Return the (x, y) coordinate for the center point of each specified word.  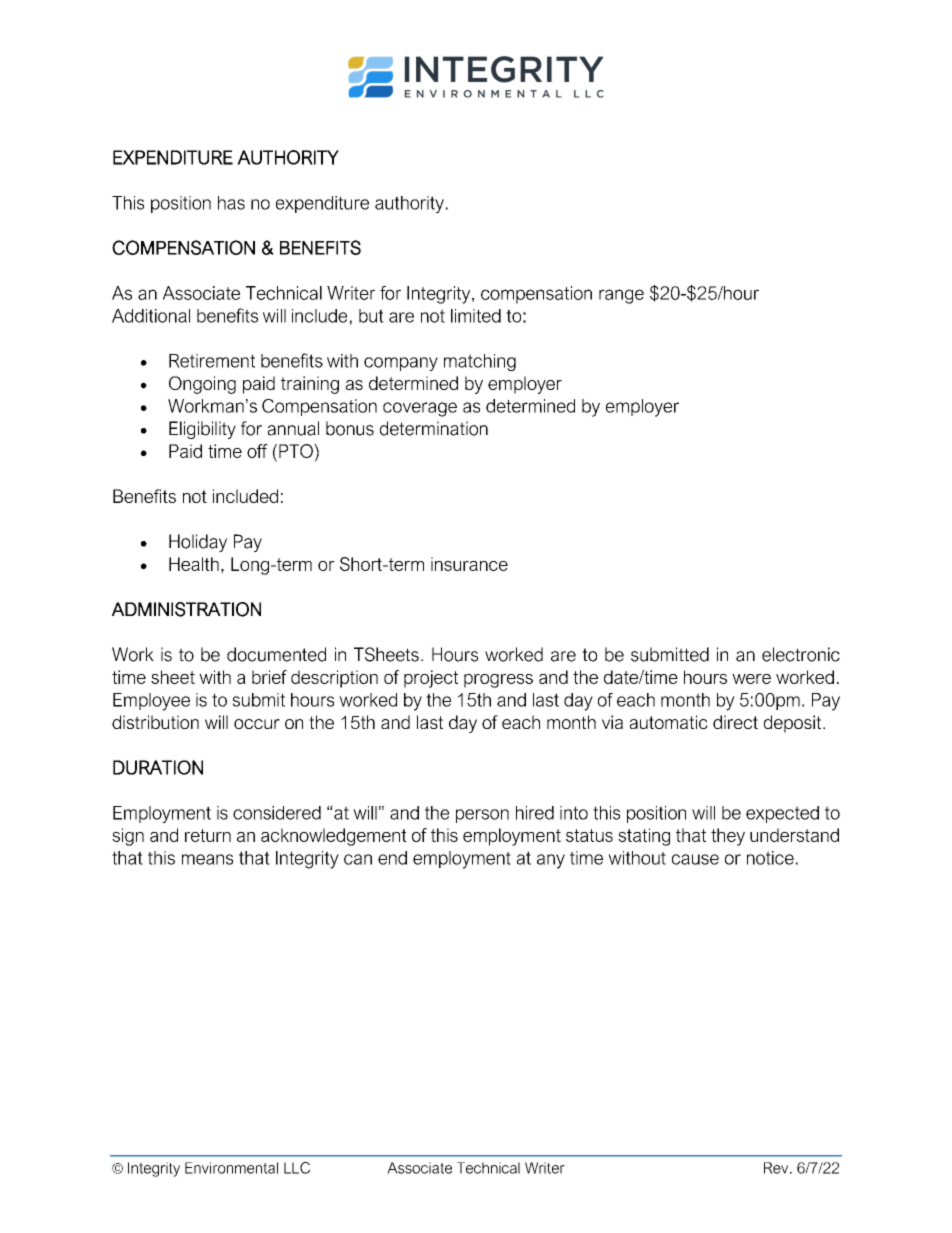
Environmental (231, 1168)
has (231, 203)
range (621, 296)
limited (476, 316)
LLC (297, 1168)
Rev (777, 1168)
